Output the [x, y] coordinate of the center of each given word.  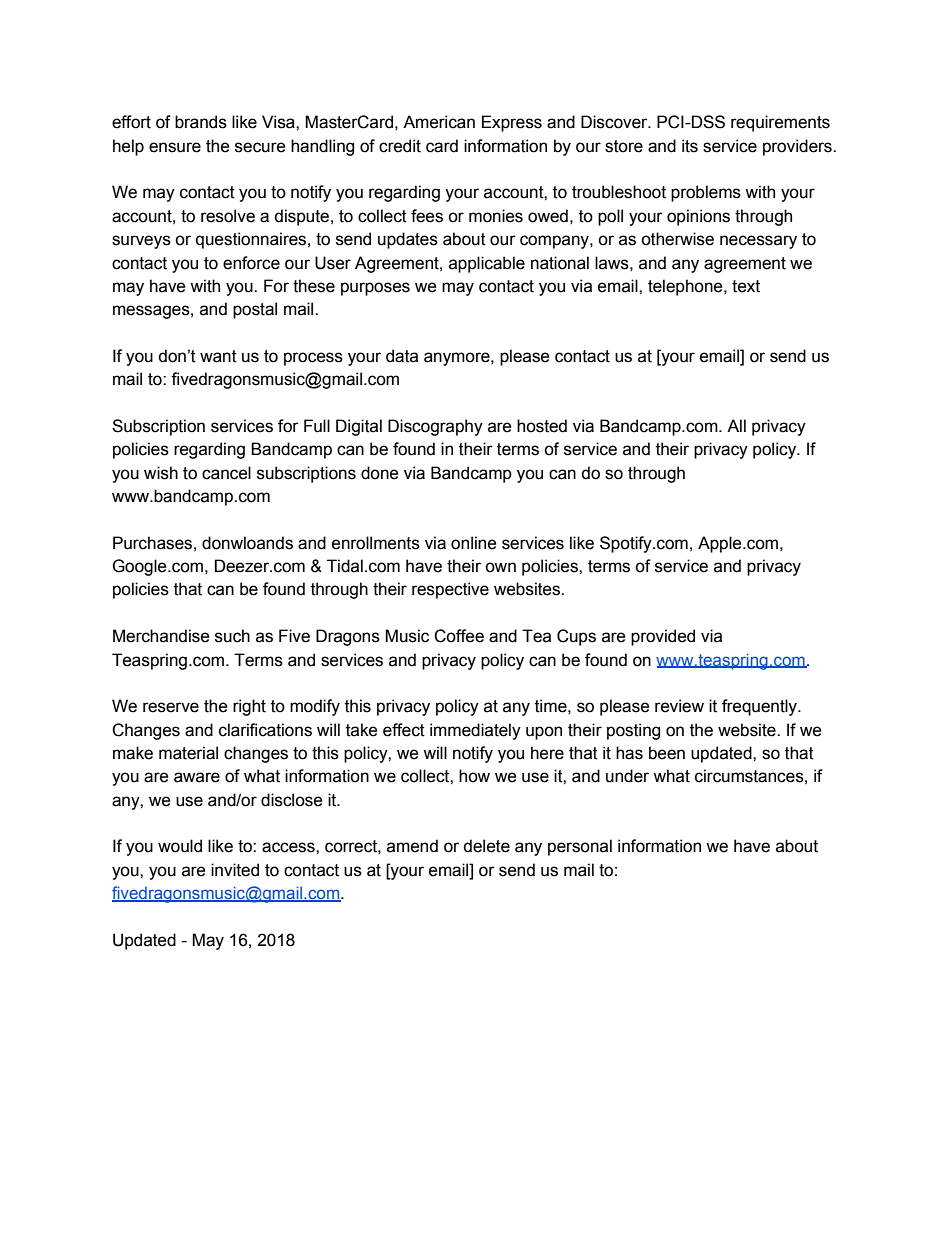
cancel [226, 473]
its [690, 146]
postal [255, 310]
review [679, 706]
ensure [175, 147]
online [474, 543]
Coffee [459, 636]
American [439, 122]
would [180, 846]
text [746, 286]
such [232, 636]
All [736, 425]
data [402, 356]
